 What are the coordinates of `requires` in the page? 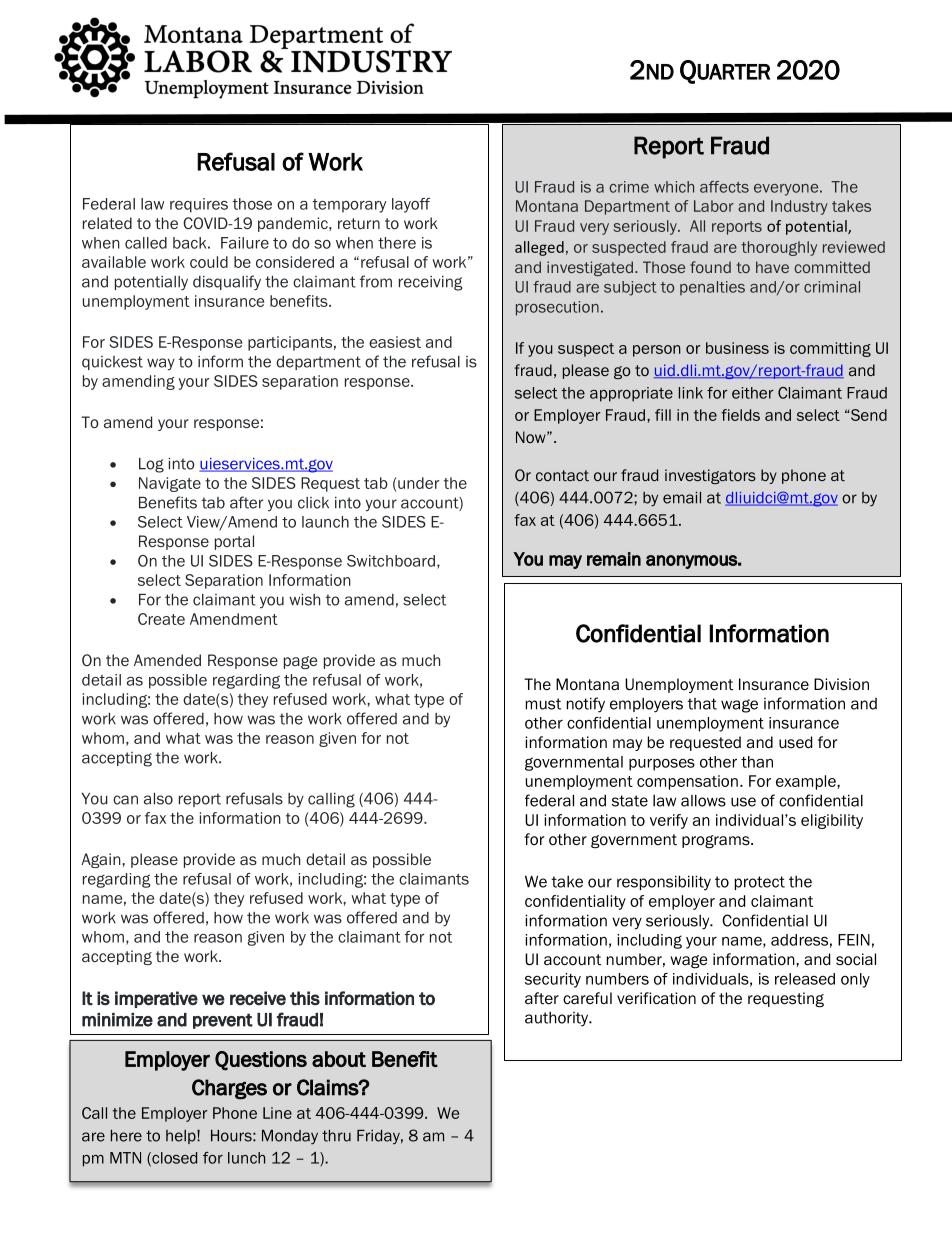 It's located at (199, 205).
